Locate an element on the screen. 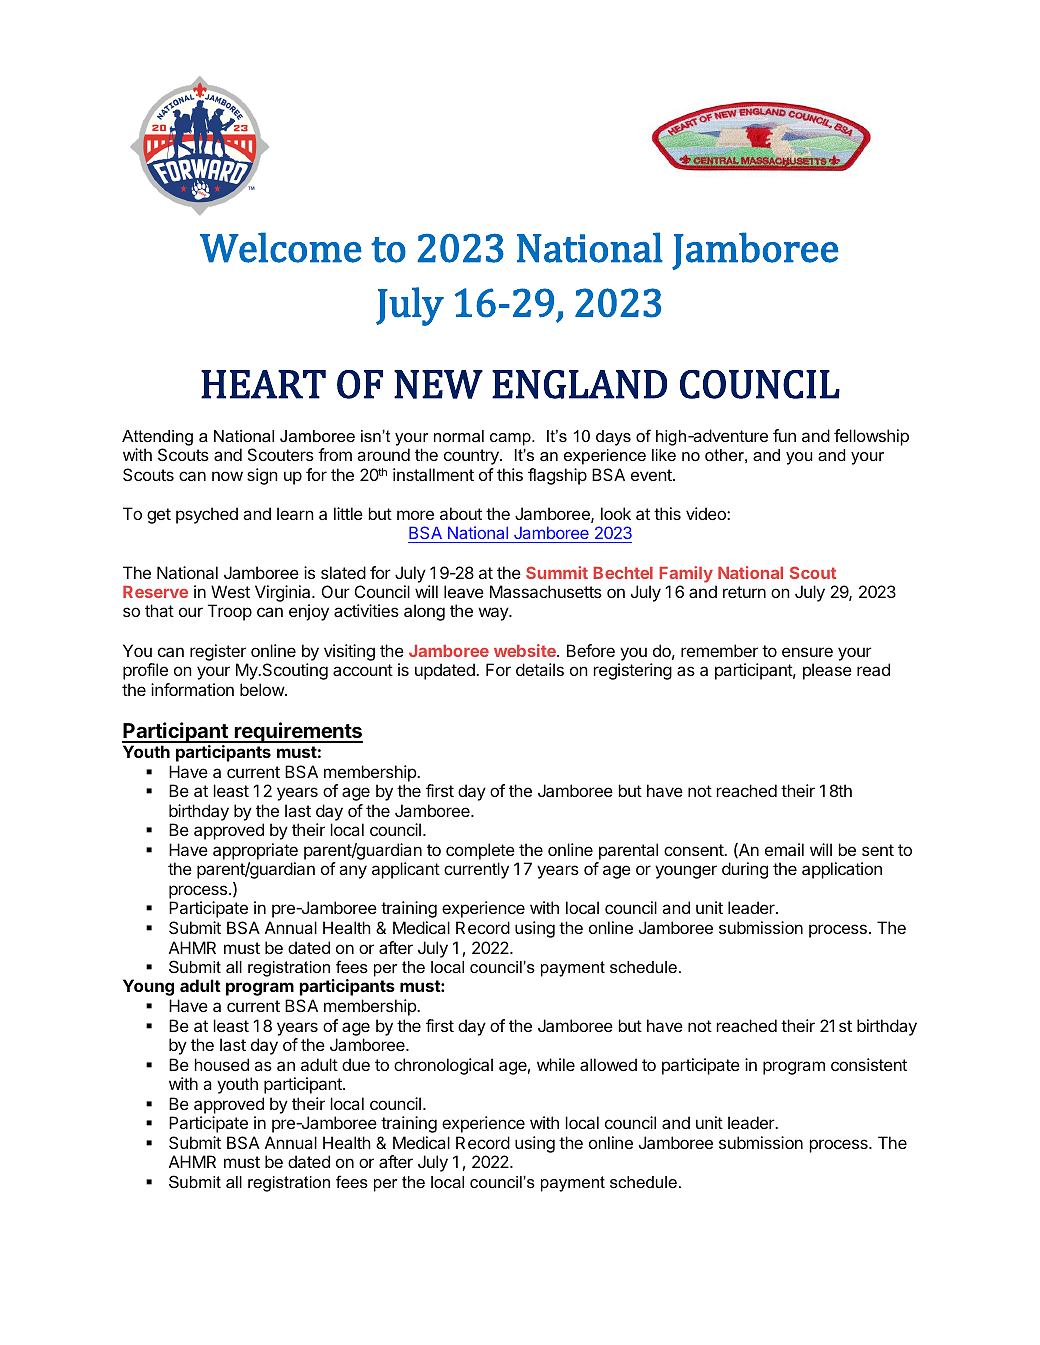 The height and width of the screenshot is (1345, 1040). fellowship is located at coordinates (871, 437).
